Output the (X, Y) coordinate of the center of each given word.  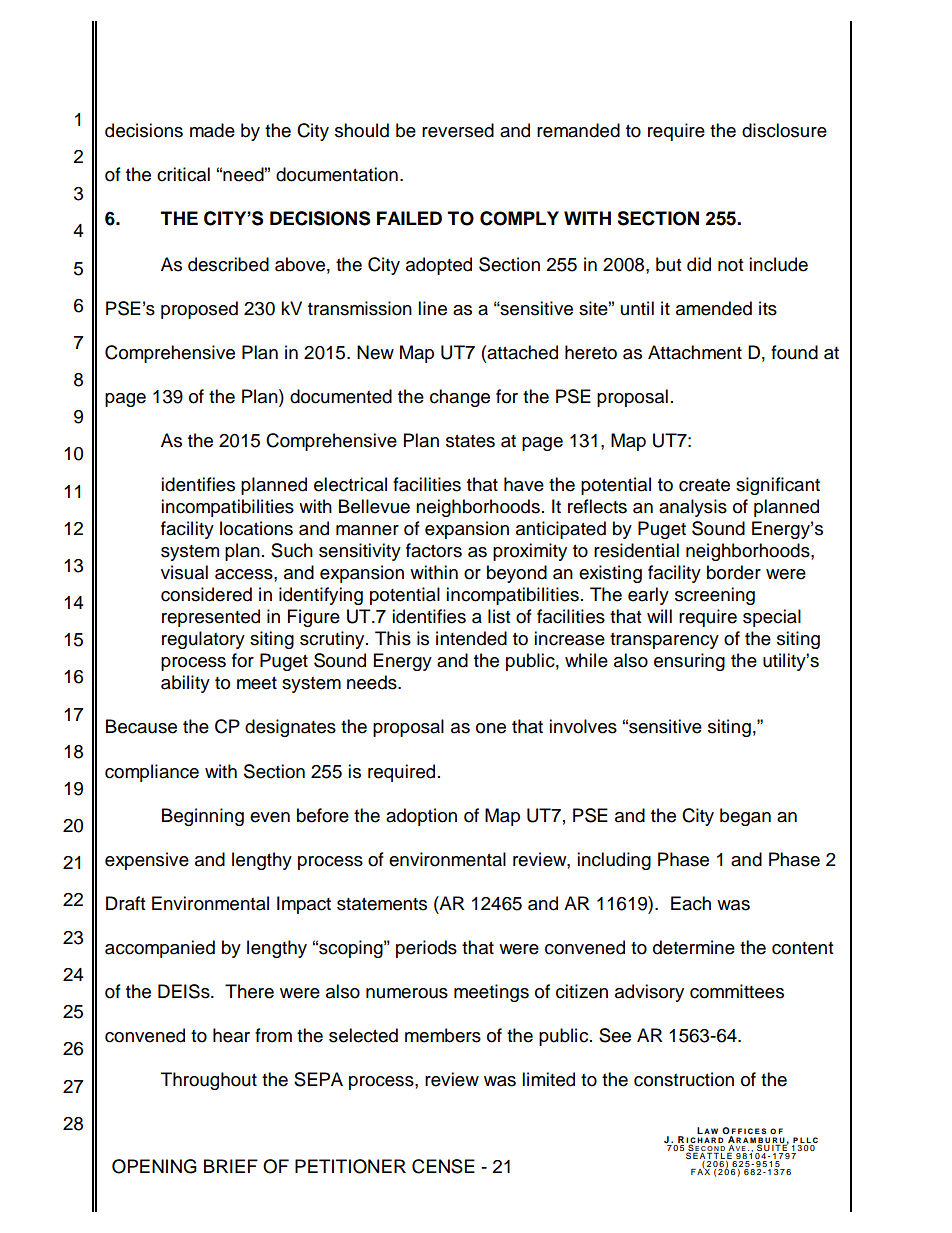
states (470, 441)
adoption (421, 817)
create (704, 485)
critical (183, 174)
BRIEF (231, 1166)
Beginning (203, 817)
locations (256, 528)
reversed (458, 130)
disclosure (784, 130)
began (745, 817)
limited (548, 1079)
